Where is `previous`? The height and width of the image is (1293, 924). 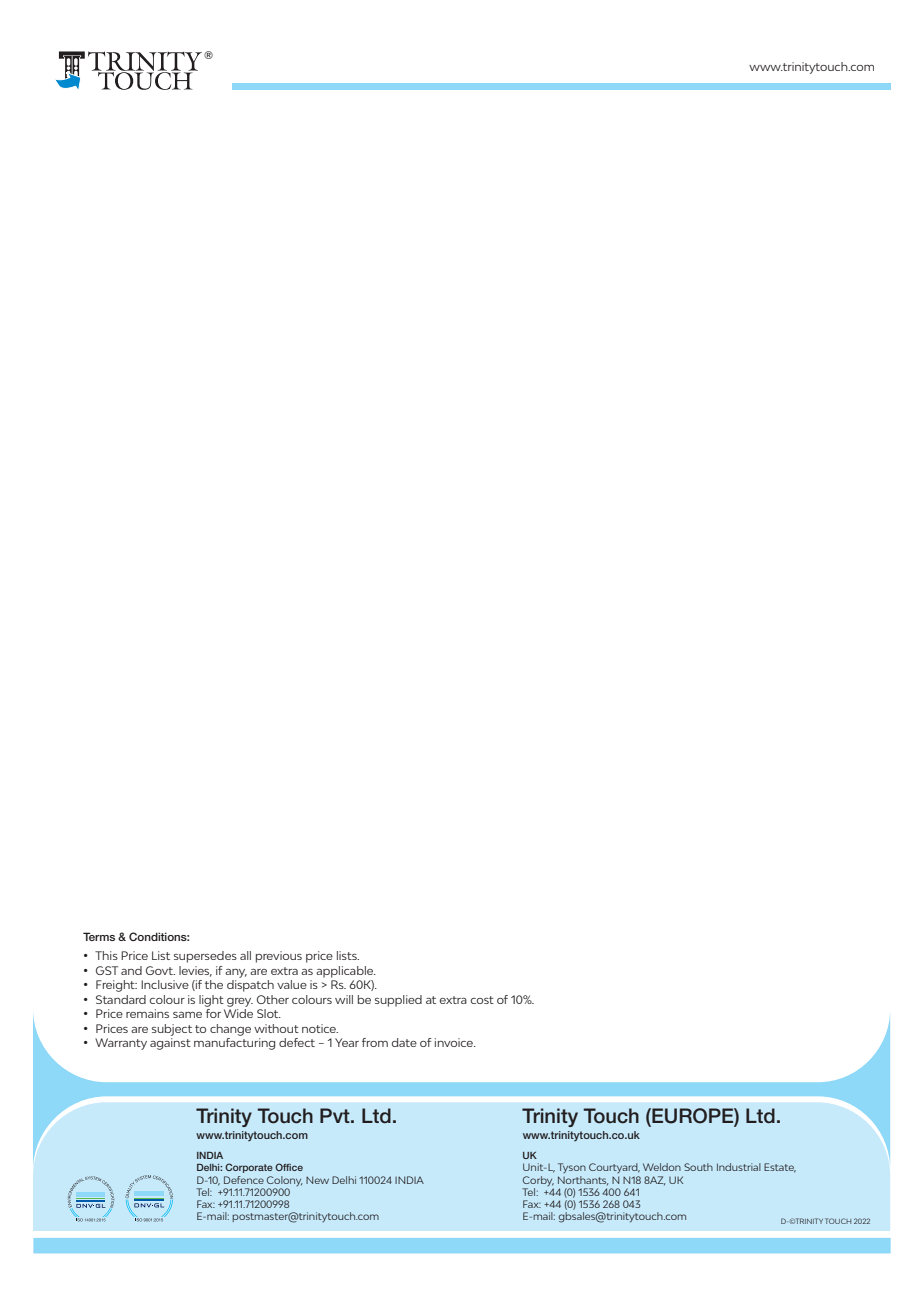 previous is located at coordinates (279, 957).
